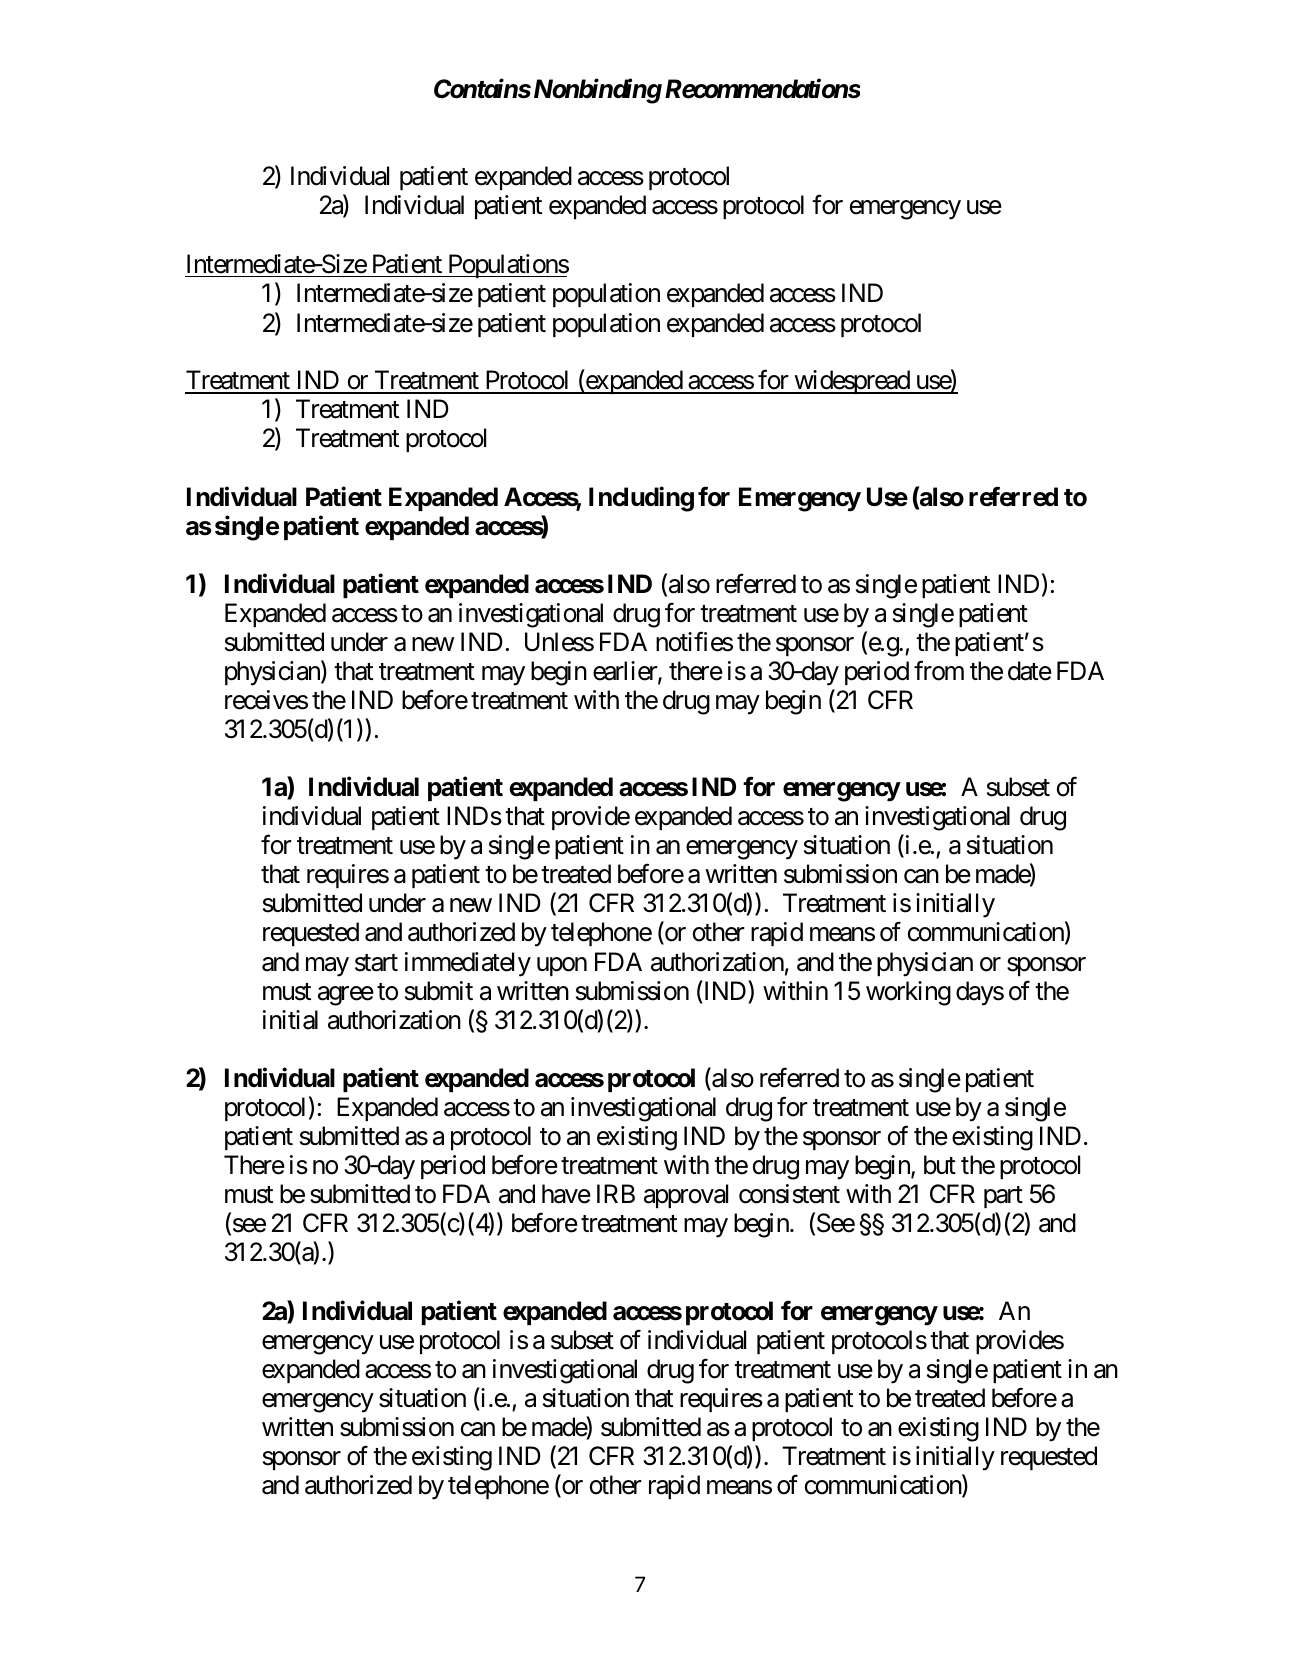 The image size is (1290, 1669). Describe the element at coordinates (626, 672) in the screenshot. I see `earlier` at that location.
